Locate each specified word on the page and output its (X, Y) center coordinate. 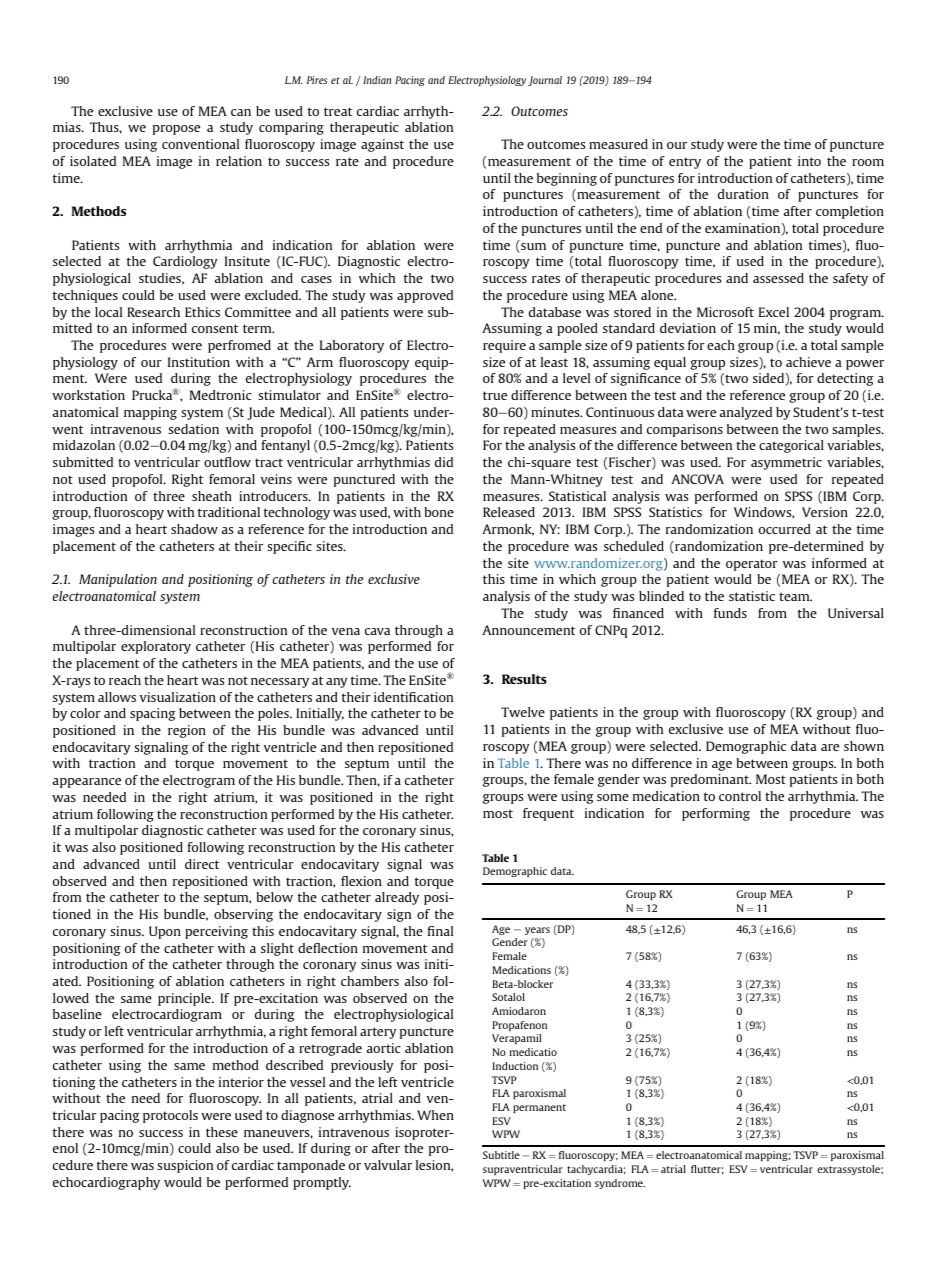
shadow (194, 529)
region (187, 731)
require (504, 346)
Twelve (523, 712)
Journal (545, 81)
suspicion (185, 1166)
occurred (785, 529)
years (537, 931)
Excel (774, 312)
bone (439, 512)
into (809, 161)
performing (716, 814)
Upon (165, 932)
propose (176, 130)
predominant (711, 780)
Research (153, 312)
